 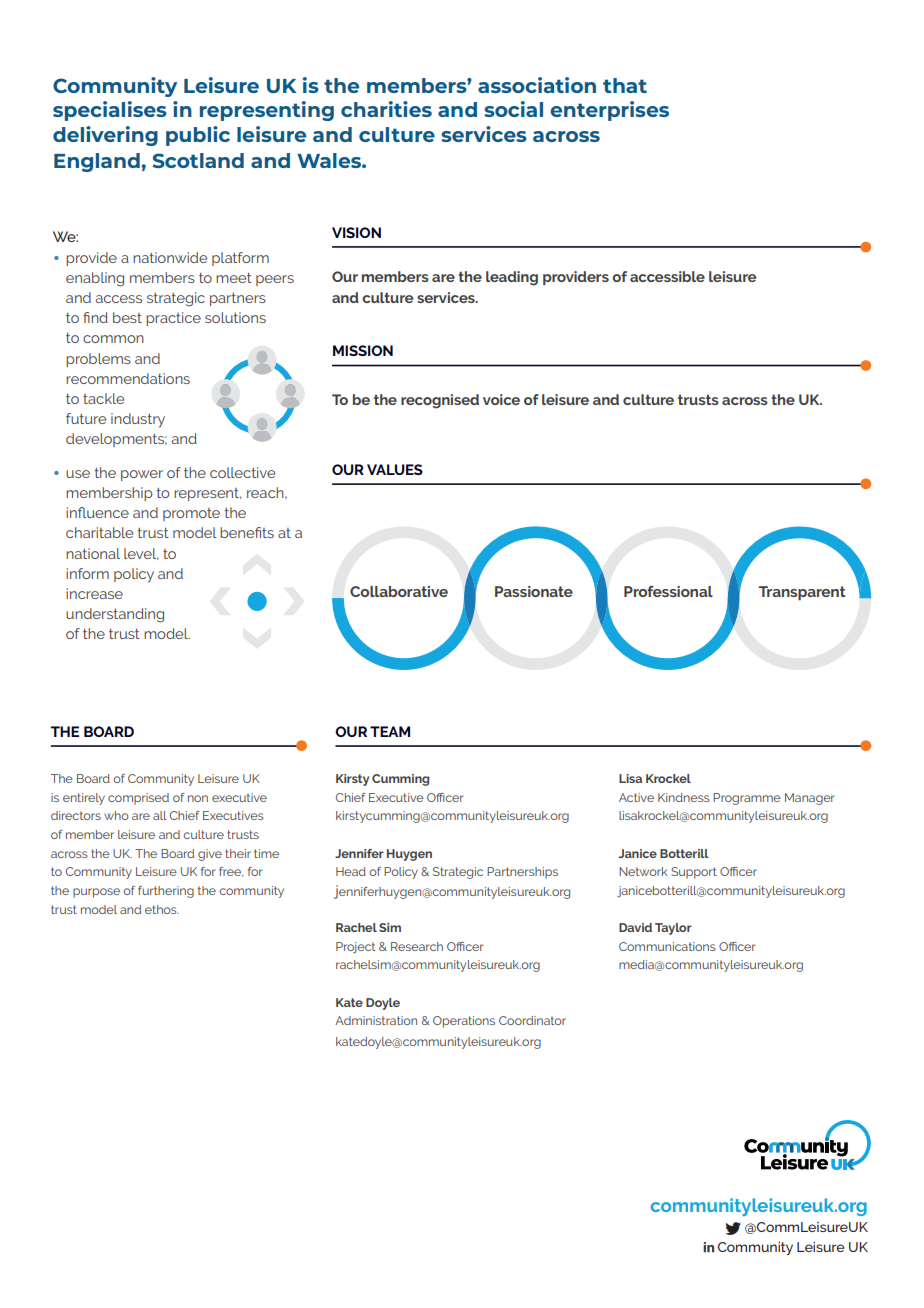 What do you see at coordinates (141, 554) in the document?
I see `level` at bounding box center [141, 554].
